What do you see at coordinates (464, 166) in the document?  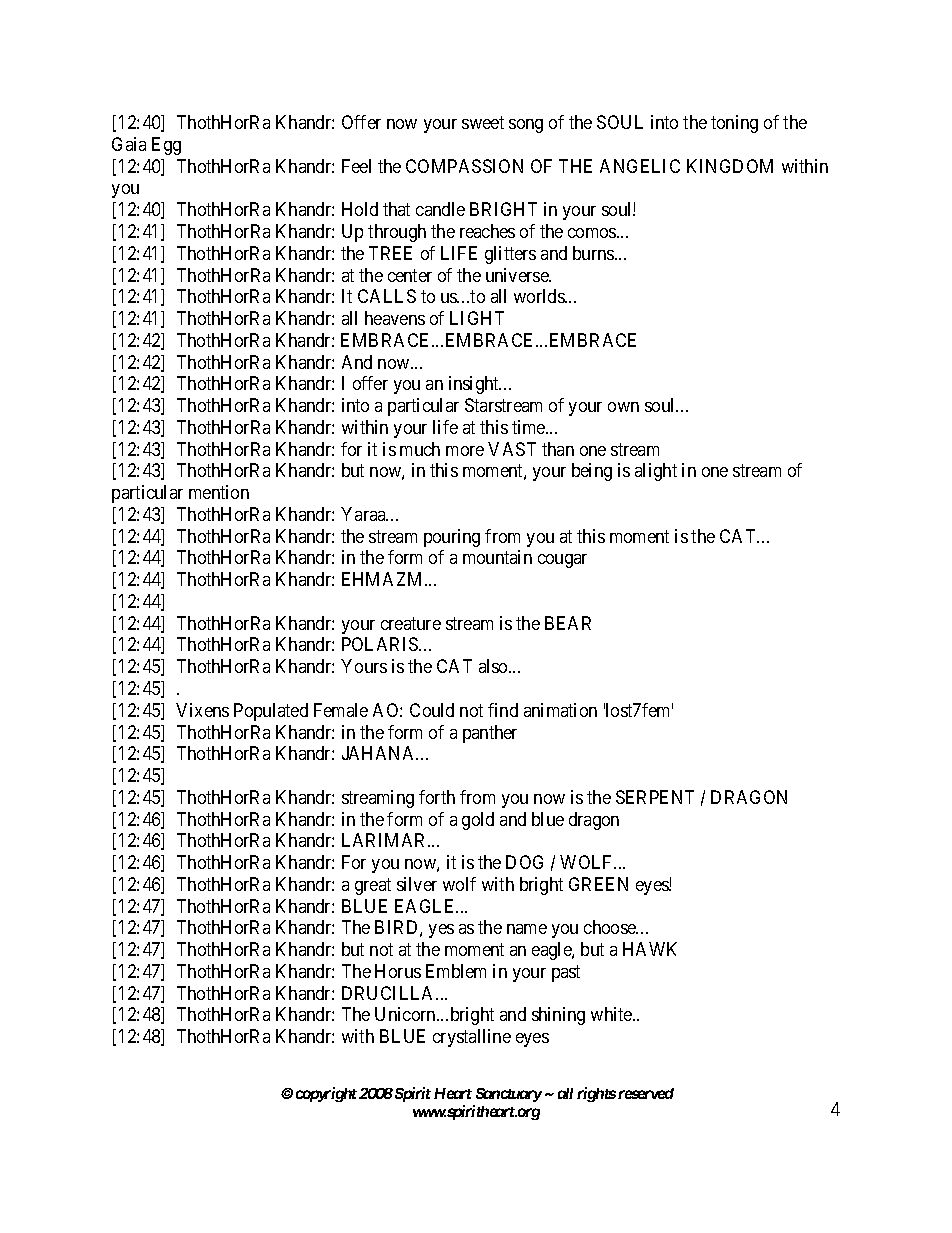 I see `COMPASSION` at bounding box center [464, 166].
